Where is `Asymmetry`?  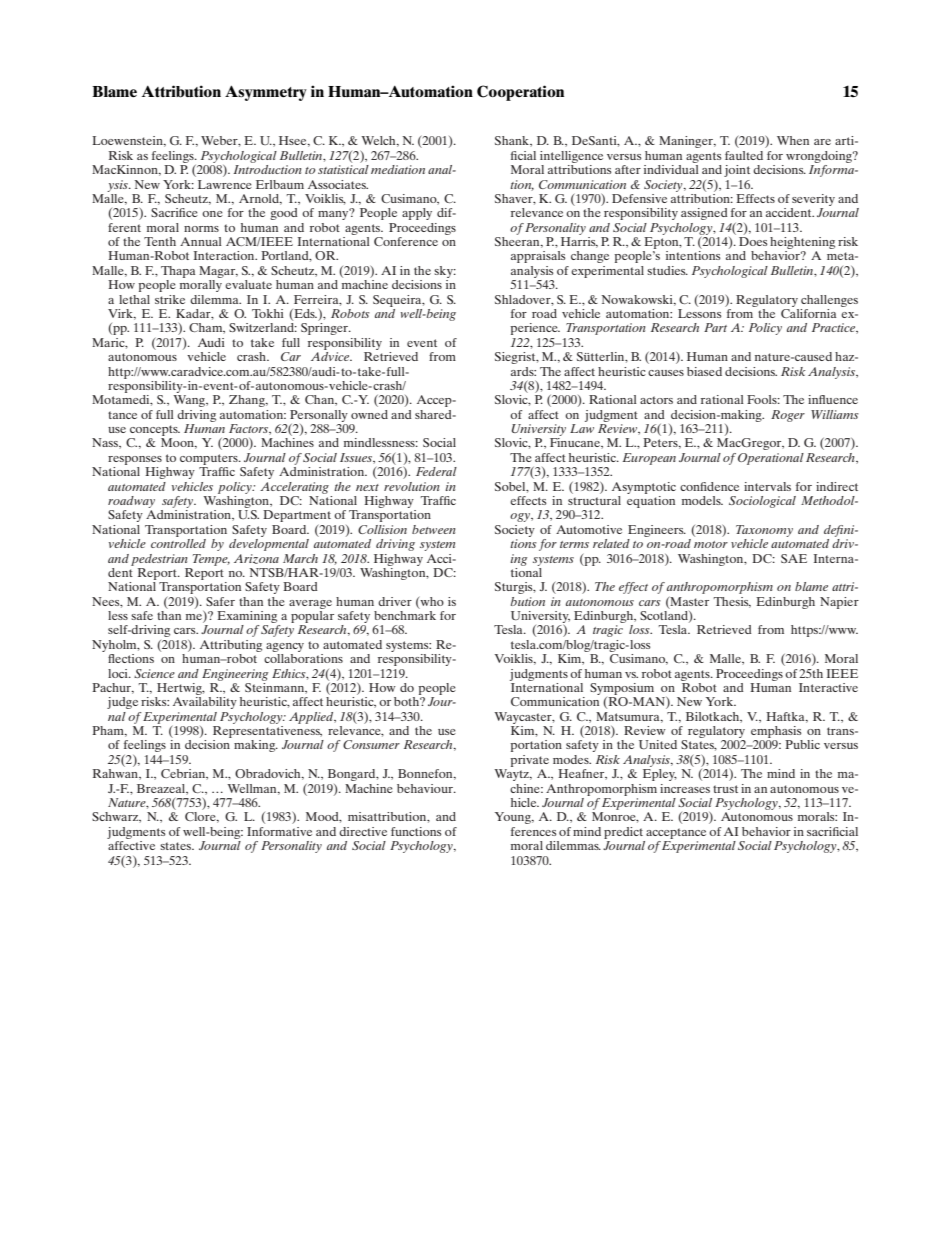
Asymmetry is located at coordinates (266, 93).
